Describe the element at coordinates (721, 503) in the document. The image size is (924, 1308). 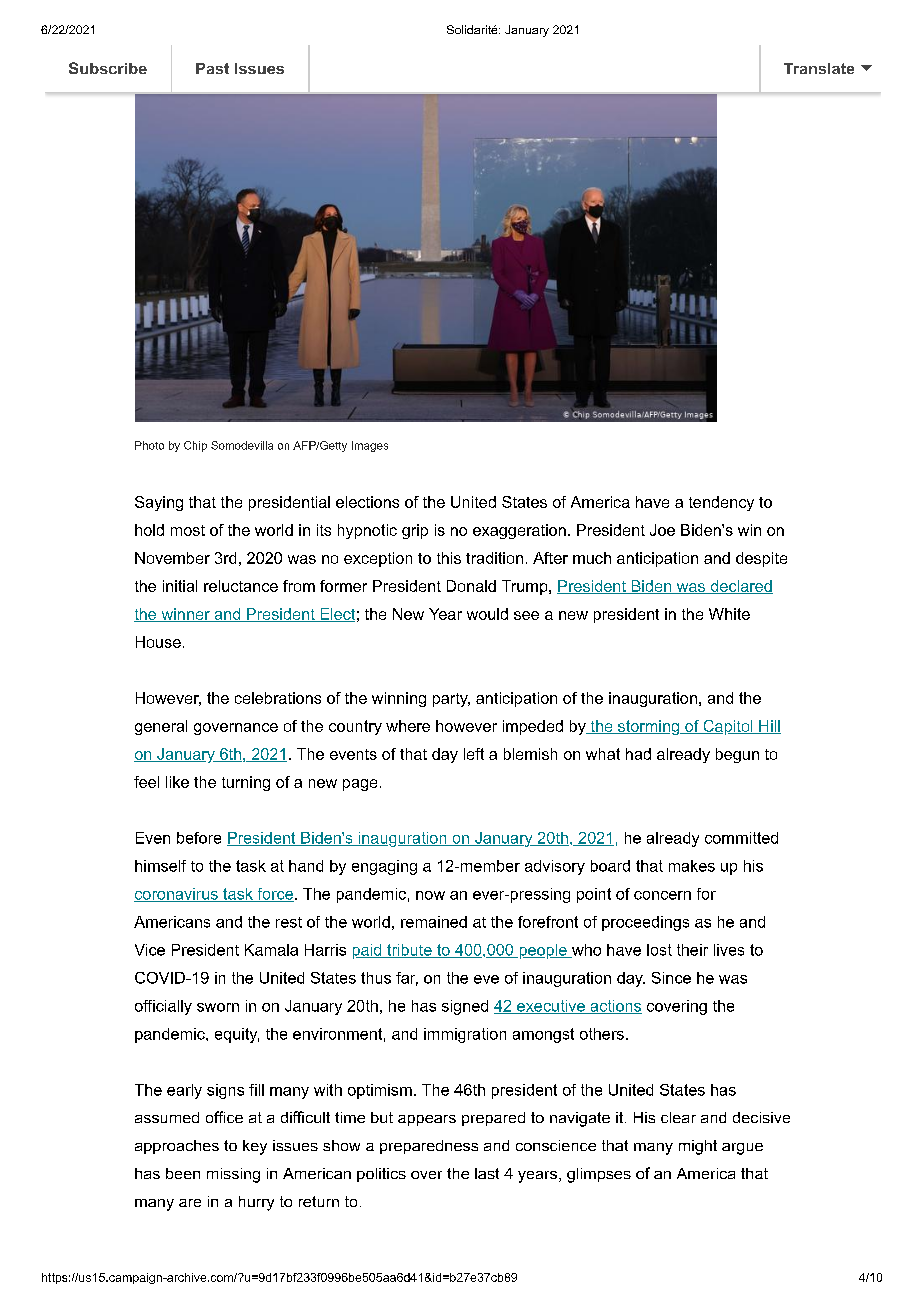
I see `tendency` at that location.
